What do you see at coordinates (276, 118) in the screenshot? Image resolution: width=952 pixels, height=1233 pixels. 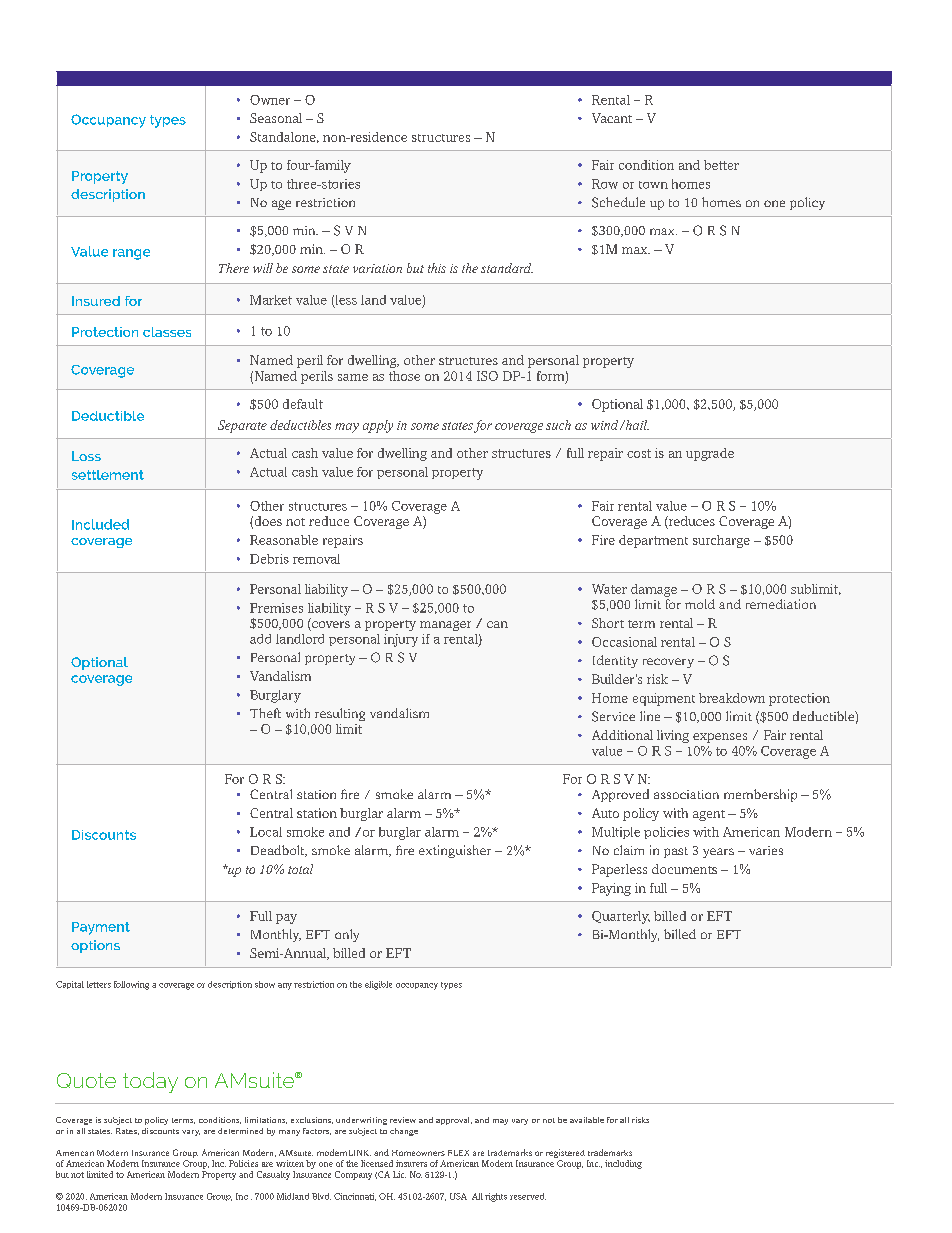 I see `Seasonal` at bounding box center [276, 118].
